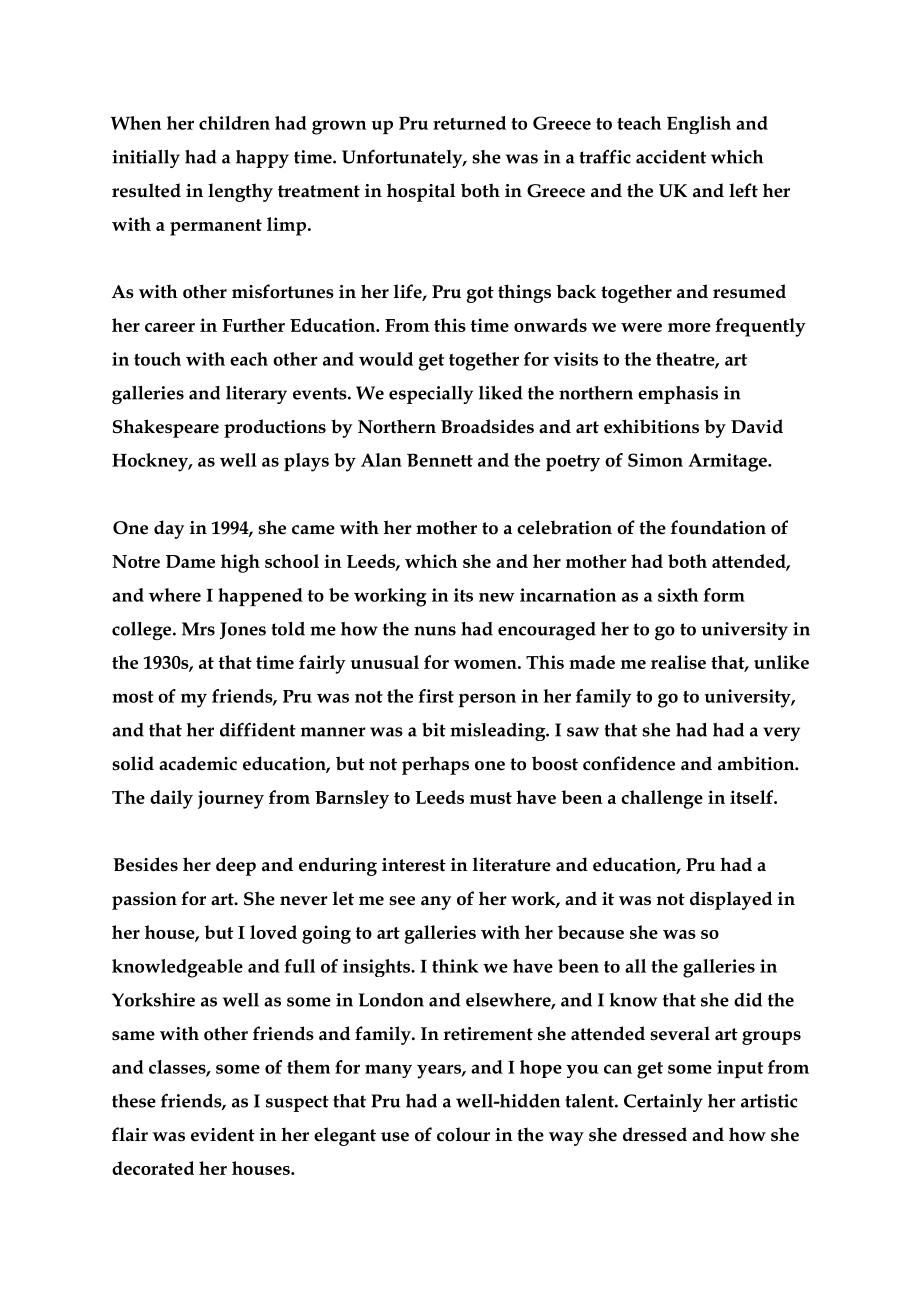  What do you see at coordinates (435, 631) in the image?
I see `nuns` at bounding box center [435, 631].
